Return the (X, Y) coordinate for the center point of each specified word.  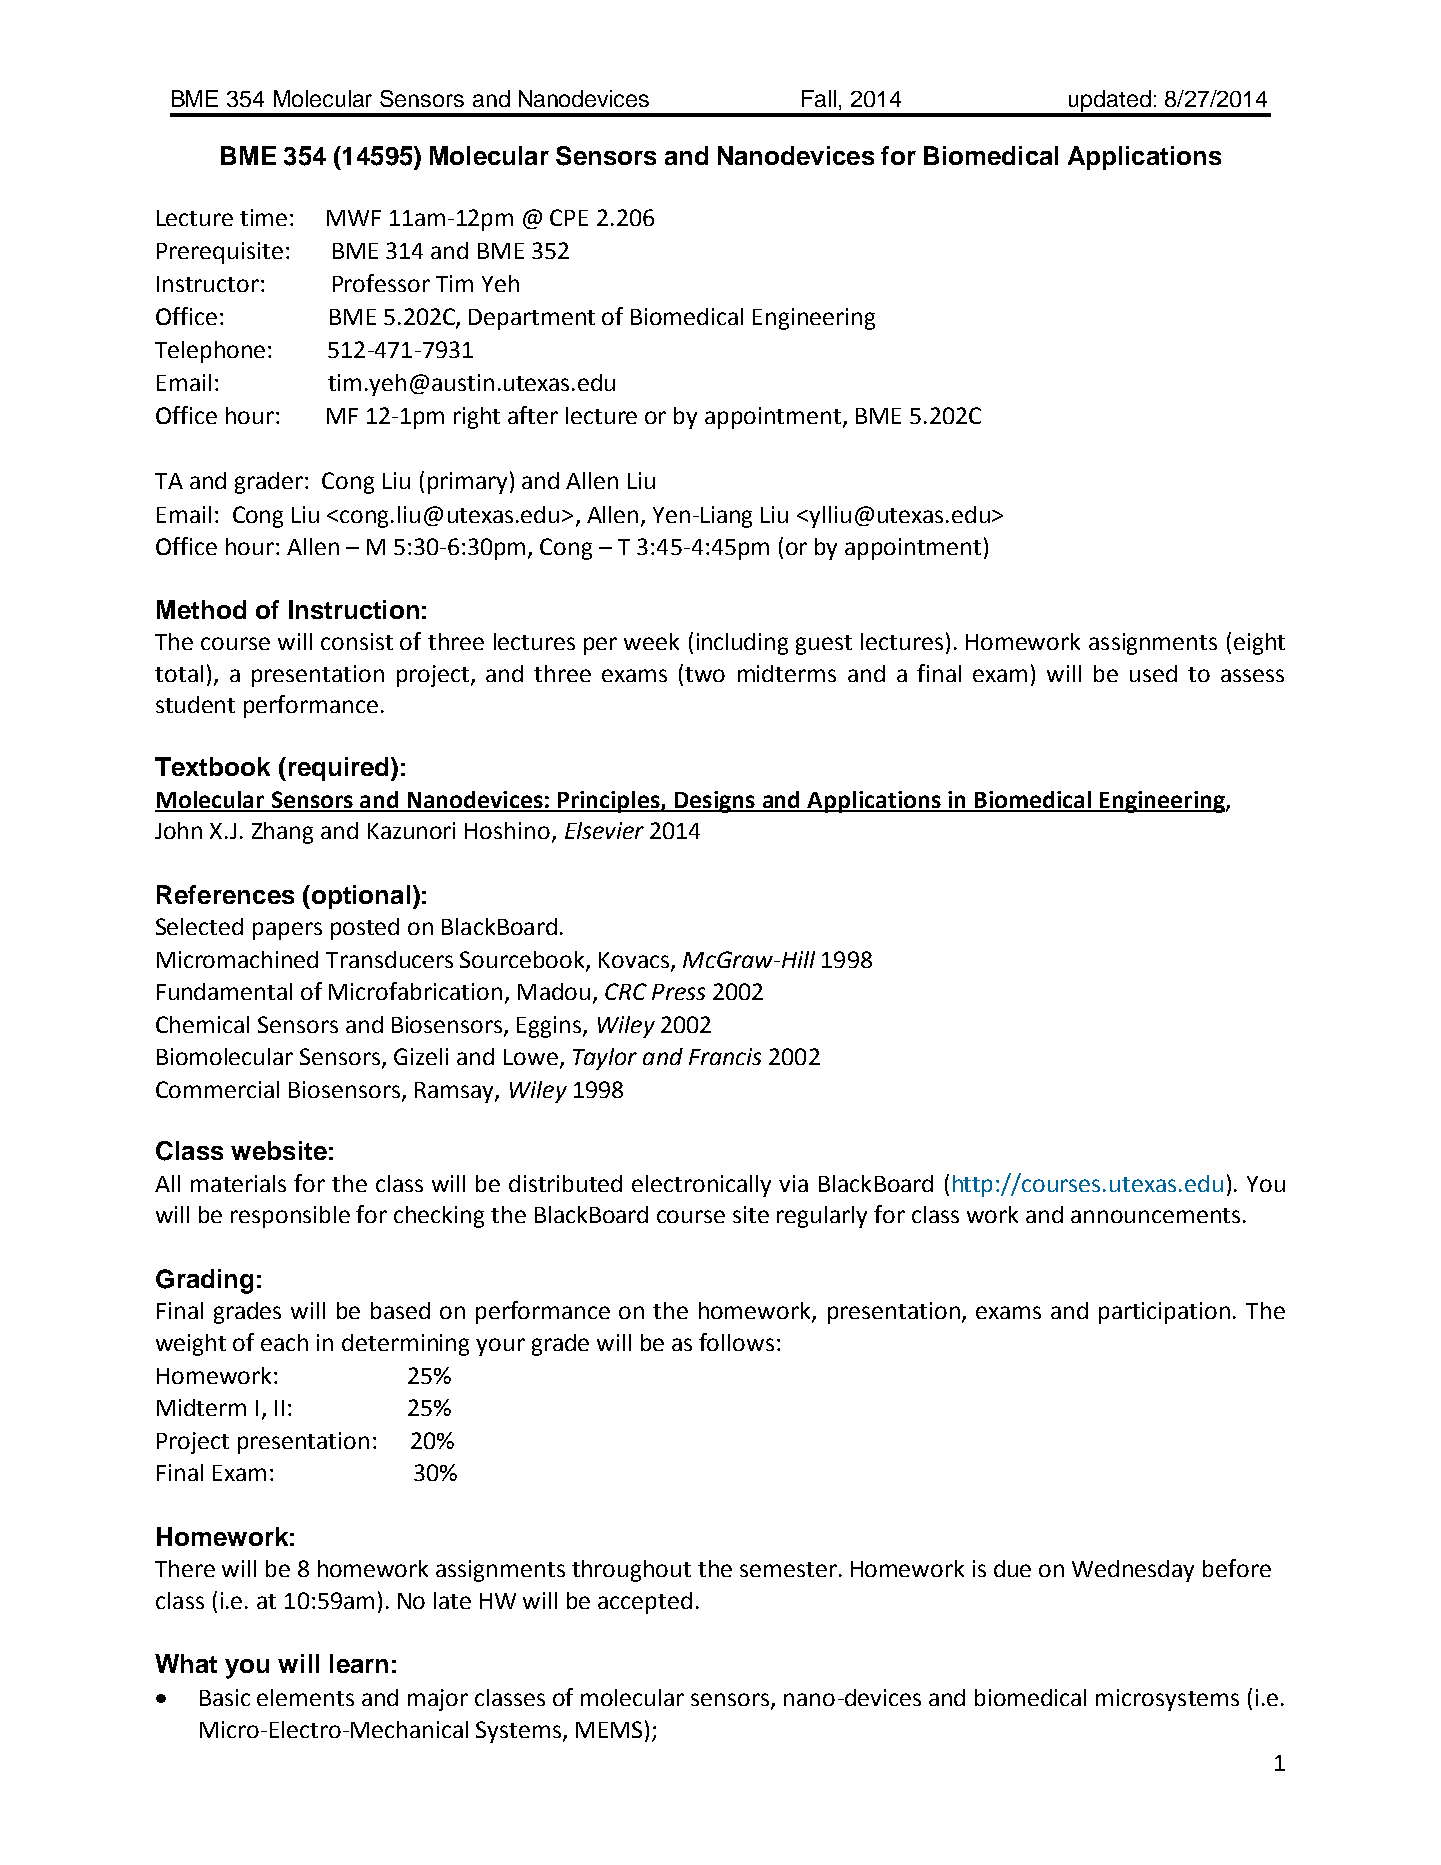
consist (357, 641)
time (263, 217)
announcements (1155, 1215)
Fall (819, 98)
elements (305, 1697)
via (793, 1183)
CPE (569, 217)
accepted (645, 1603)
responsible (290, 1217)
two (705, 674)
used (1153, 673)
